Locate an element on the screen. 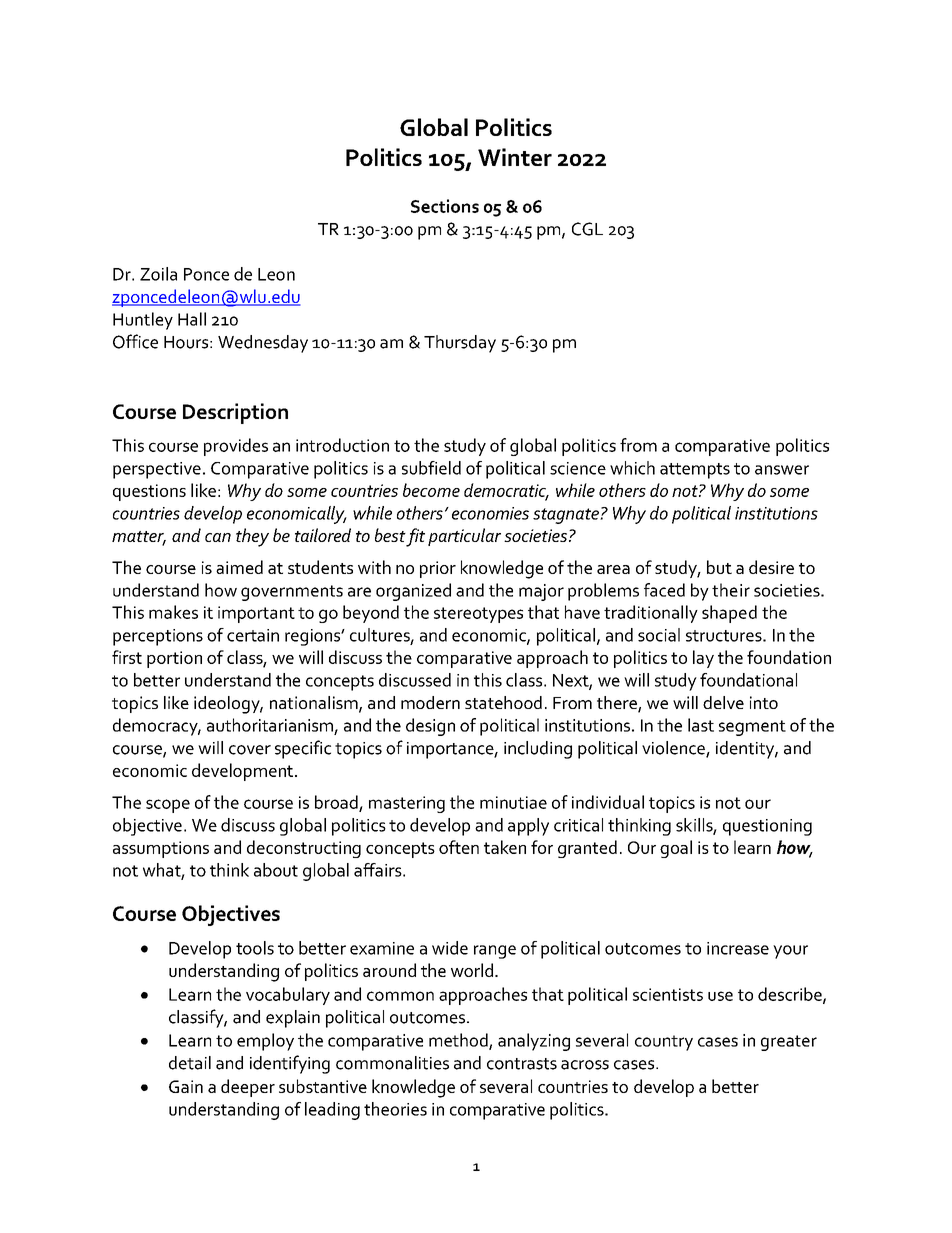 This screenshot has height=1233, width=952. CGL is located at coordinates (587, 229).
